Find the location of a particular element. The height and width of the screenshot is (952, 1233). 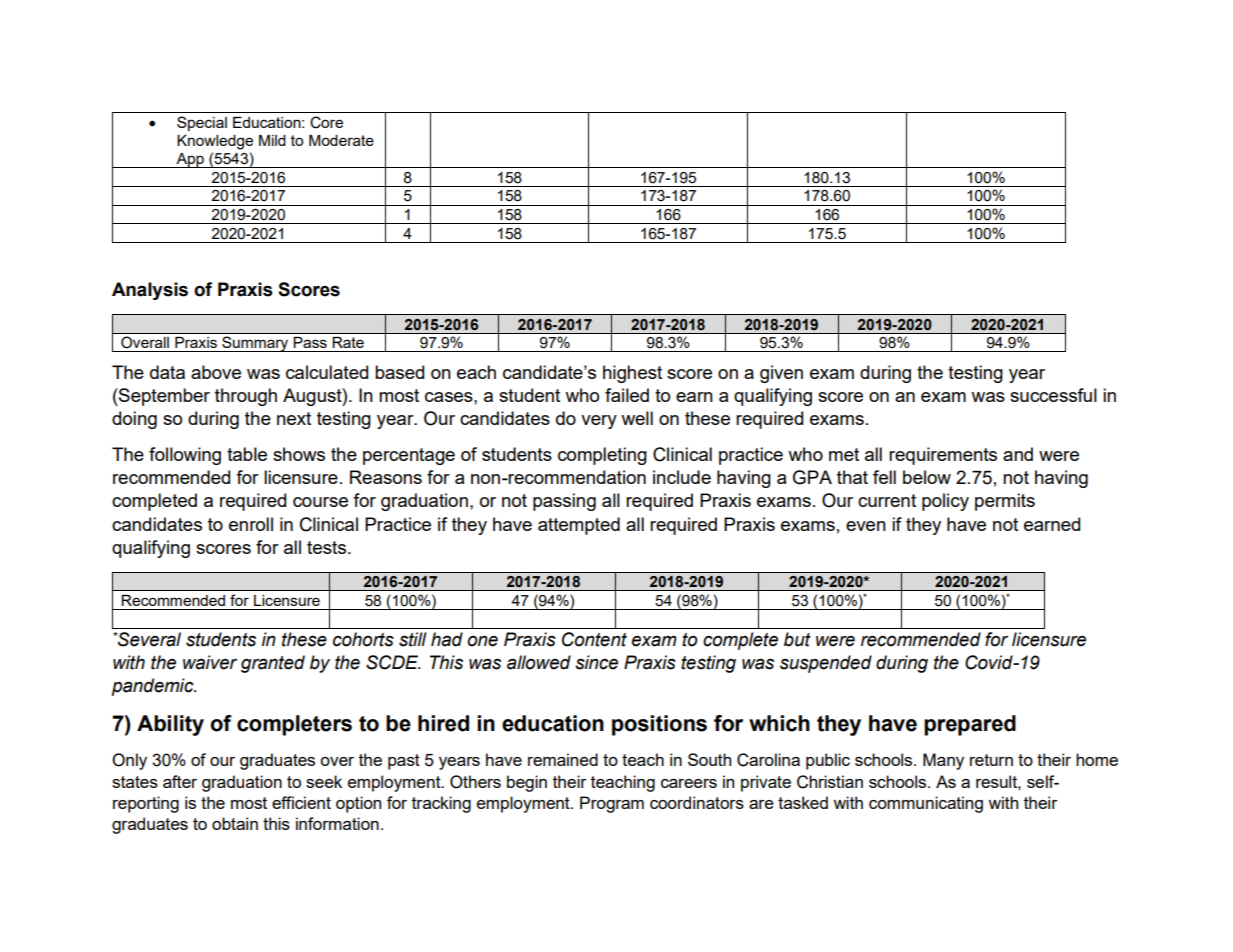

given is located at coordinates (781, 374).
